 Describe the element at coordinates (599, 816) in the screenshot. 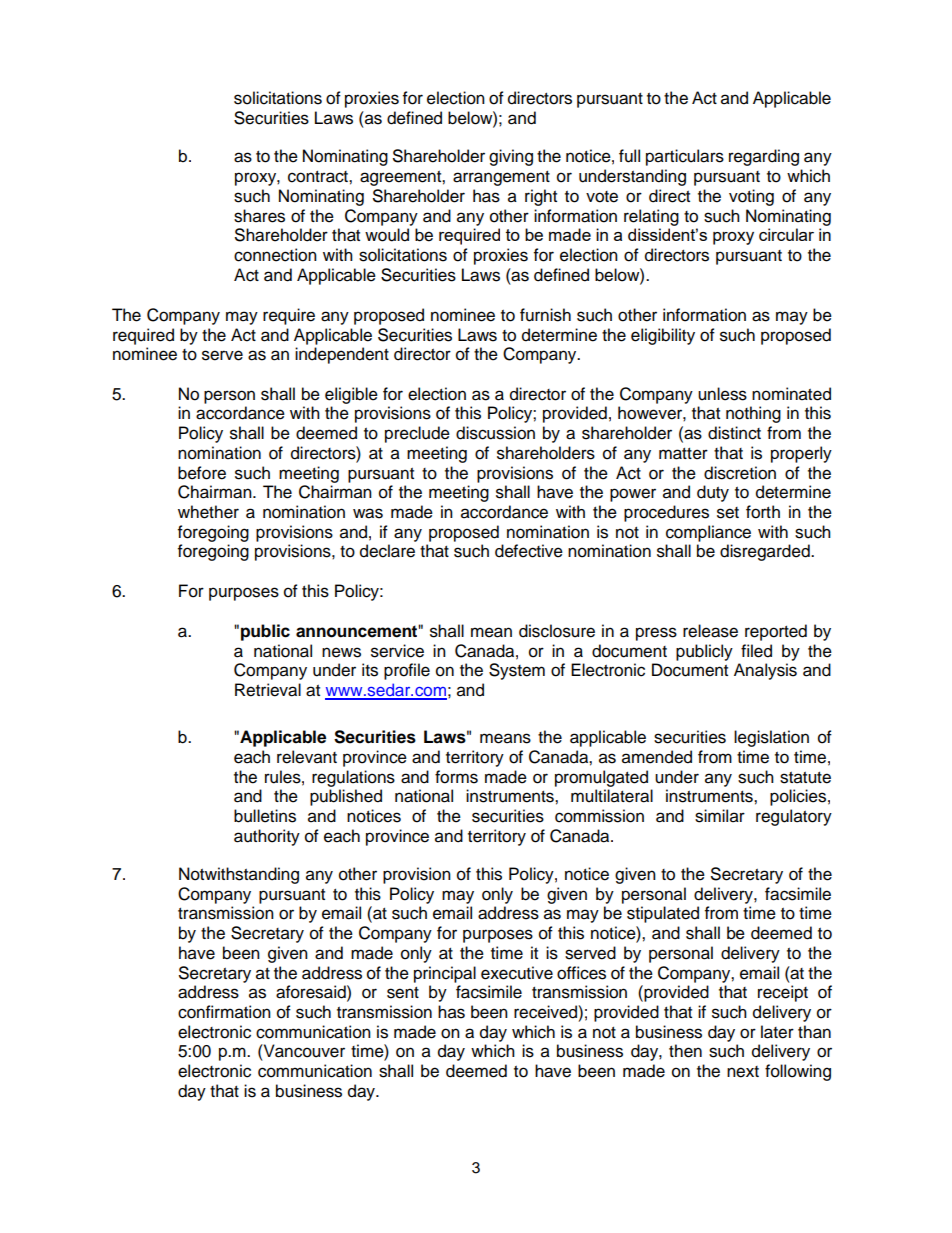

I see `commission` at that location.
